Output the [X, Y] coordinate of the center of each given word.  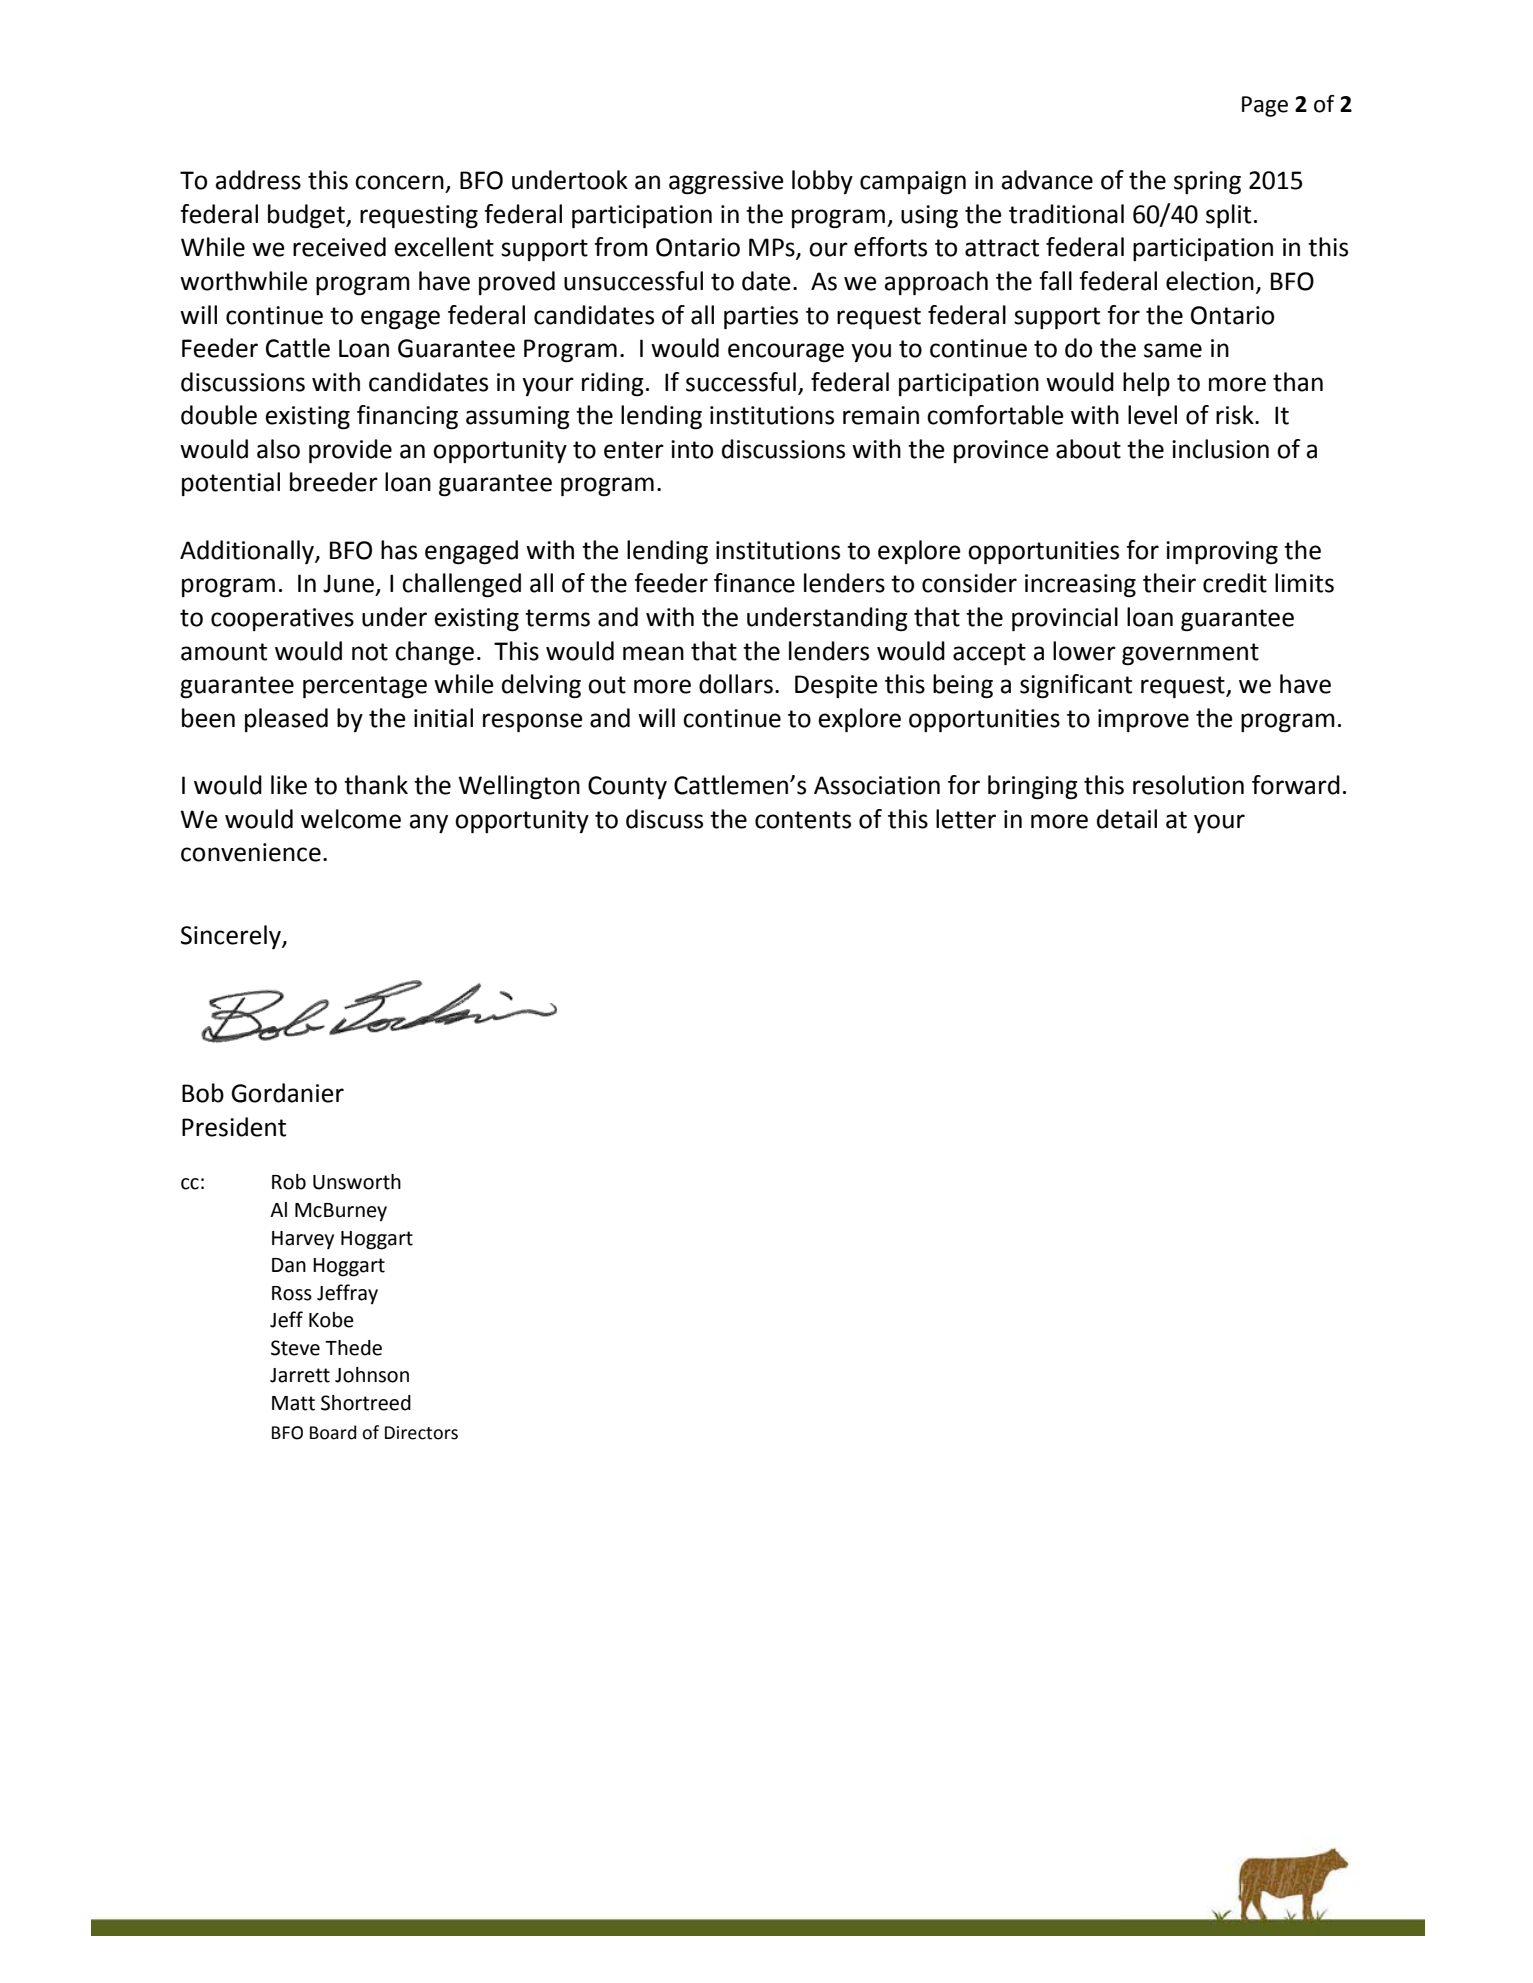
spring [1207, 183]
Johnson [372, 1375]
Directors [421, 1433]
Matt [293, 1403]
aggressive [726, 183]
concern [399, 182]
